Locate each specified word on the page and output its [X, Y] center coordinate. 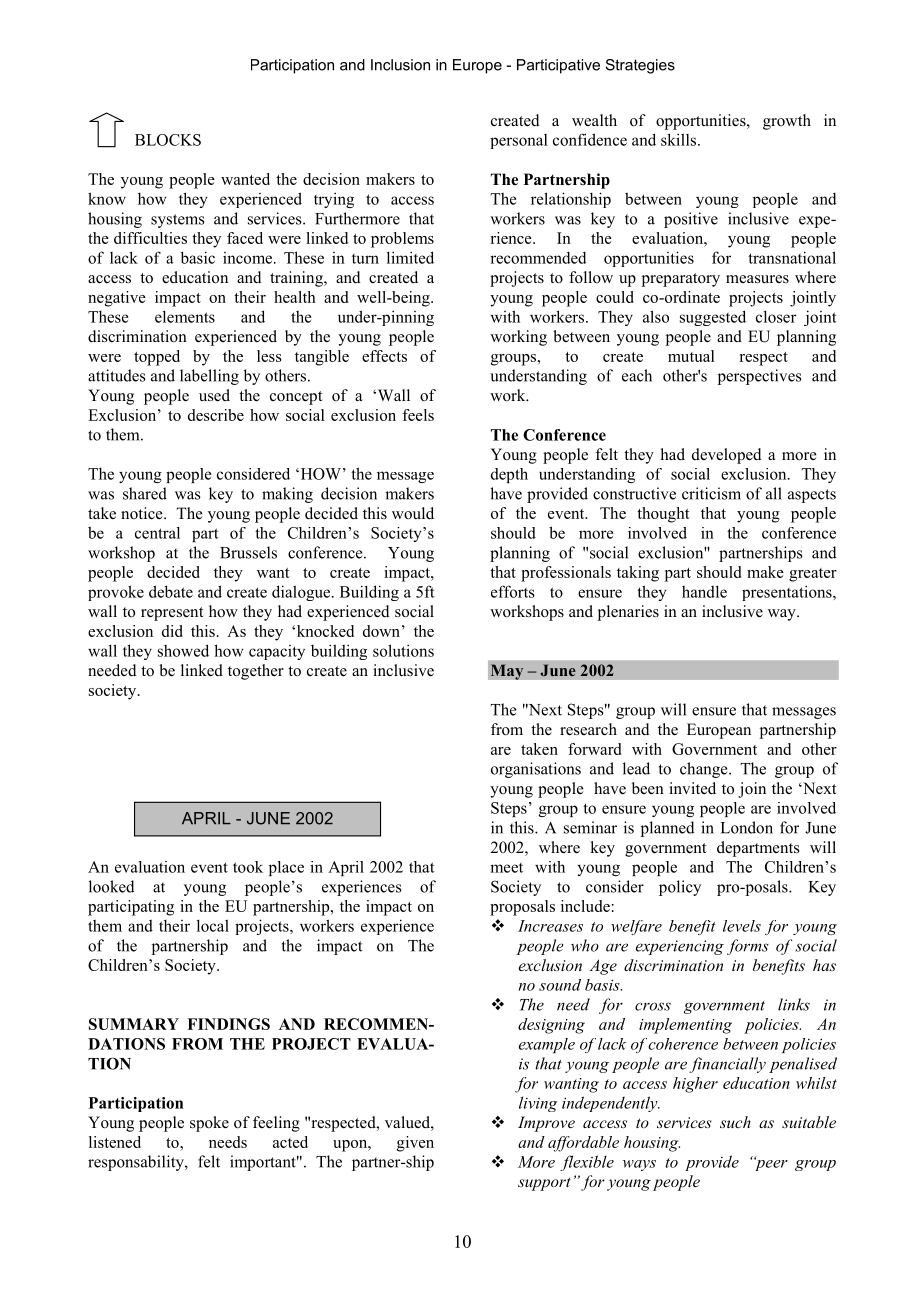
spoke [209, 1124]
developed [727, 456]
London [747, 827]
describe [216, 415]
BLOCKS [168, 140]
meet [506, 868]
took [248, 867]
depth [509, 475]
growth [787, 122]
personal [519, 141]
